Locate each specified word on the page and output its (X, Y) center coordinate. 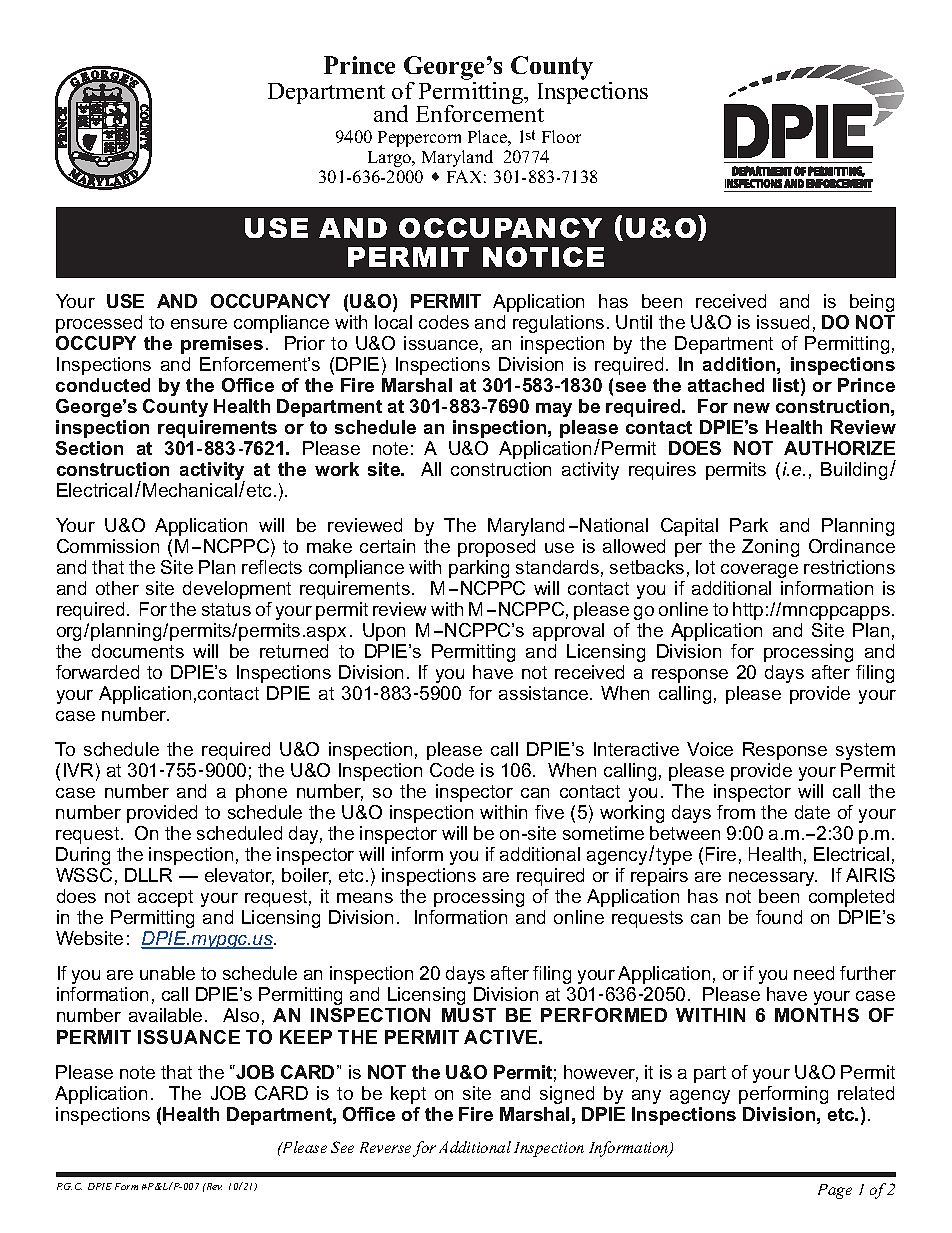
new (752, 408)
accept (165, 898)
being (872, 303)
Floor (561, 136)
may (554, 410)
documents (138, 651)
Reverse (385, 1147)
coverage (759, 571)
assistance (545, 693)
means (365, 898)
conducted (103, 385)
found (779, 917)
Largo (391, 159)
